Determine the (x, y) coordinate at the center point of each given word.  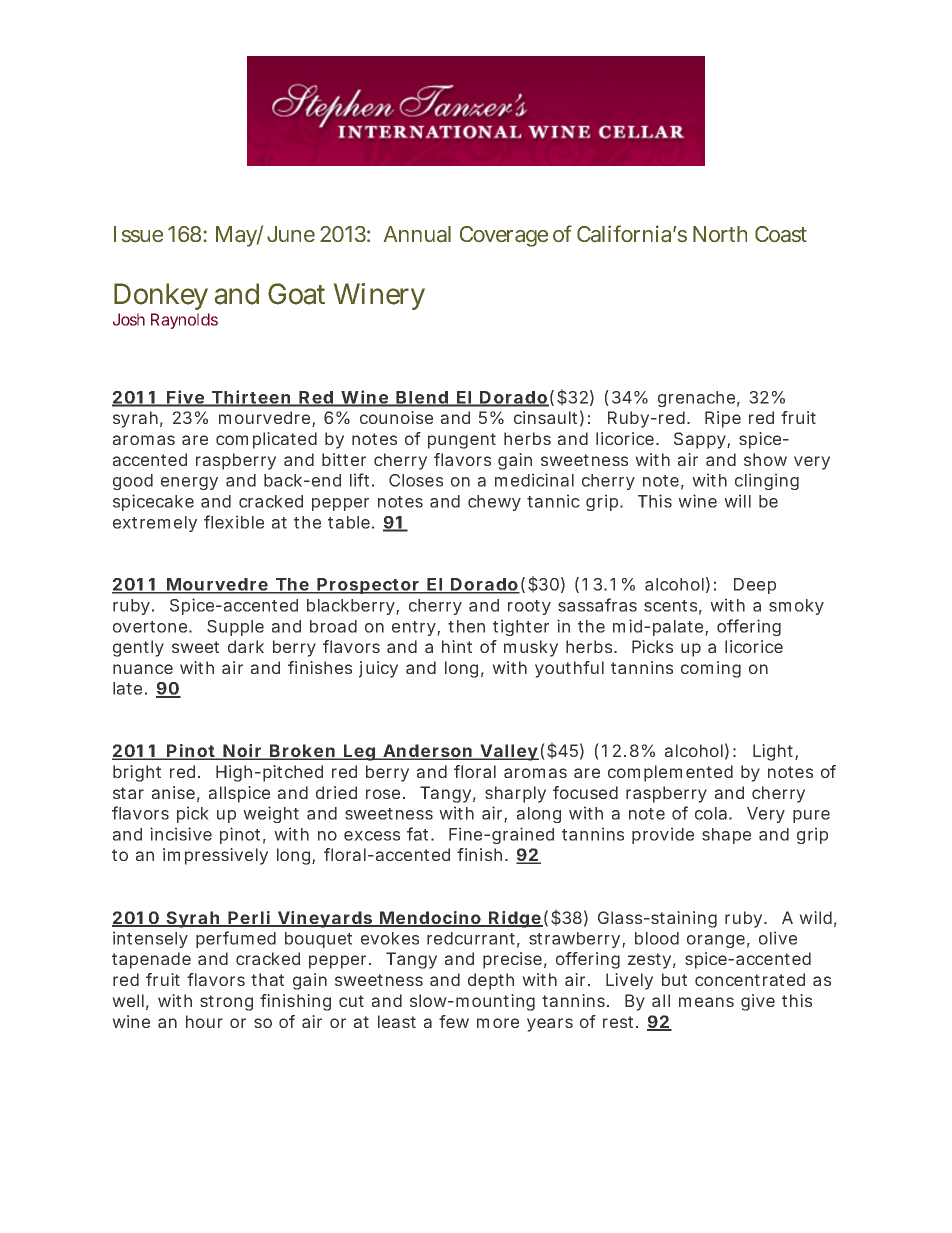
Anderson (427, 752)
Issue (138, 234)
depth (491, 981)
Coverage (504, 236)
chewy (494, 503)
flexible (234, 522)
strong (226, 1003)
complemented (670, 773)
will (737, 501)
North (720, 234)
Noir (243, 752)
